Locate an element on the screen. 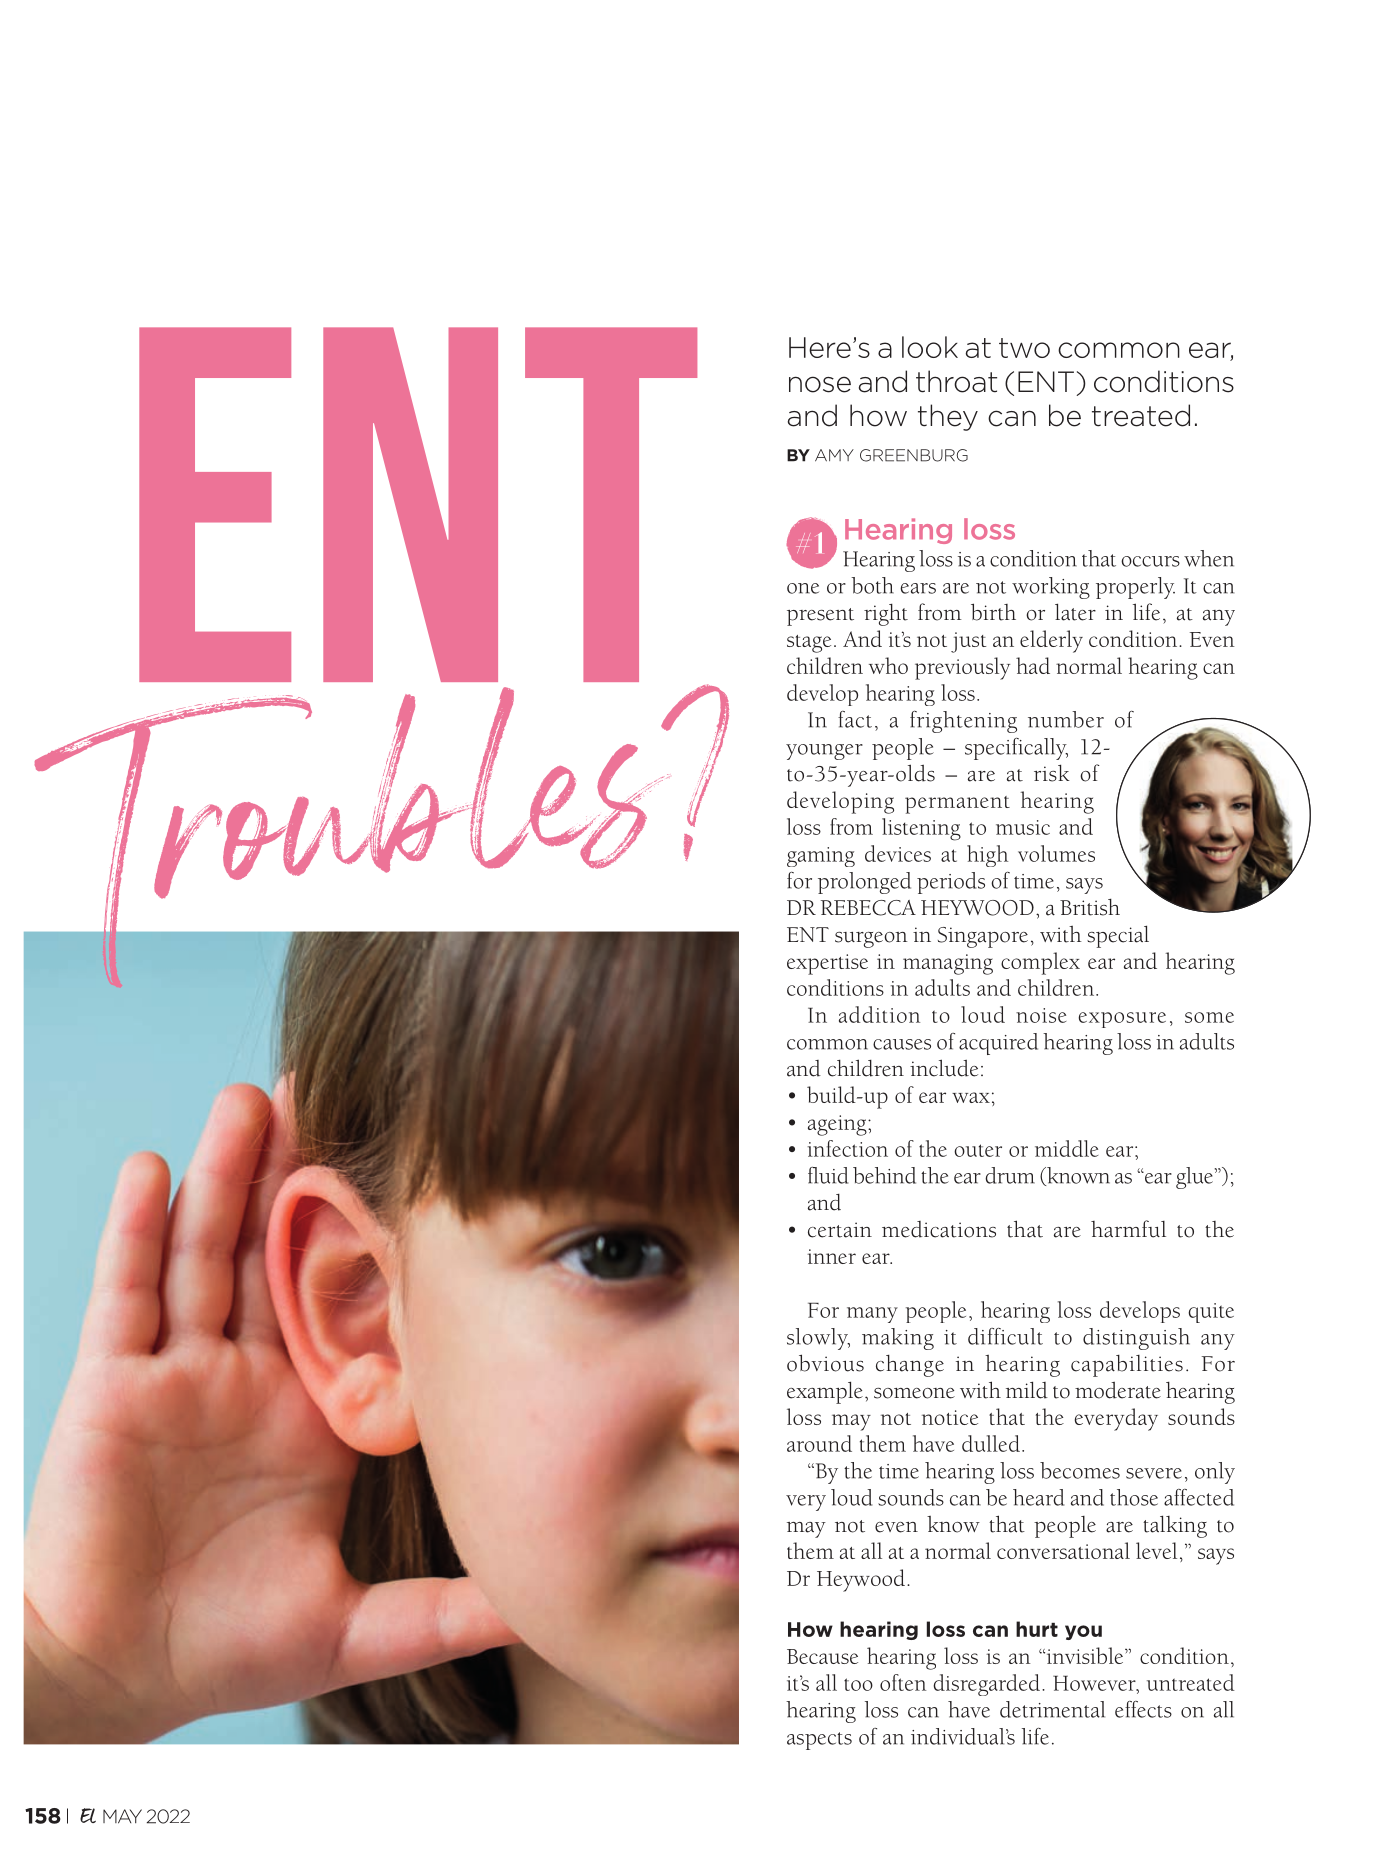 This screenshot has width=1397, height=1854. nose is located at coordinates (820, 384).
